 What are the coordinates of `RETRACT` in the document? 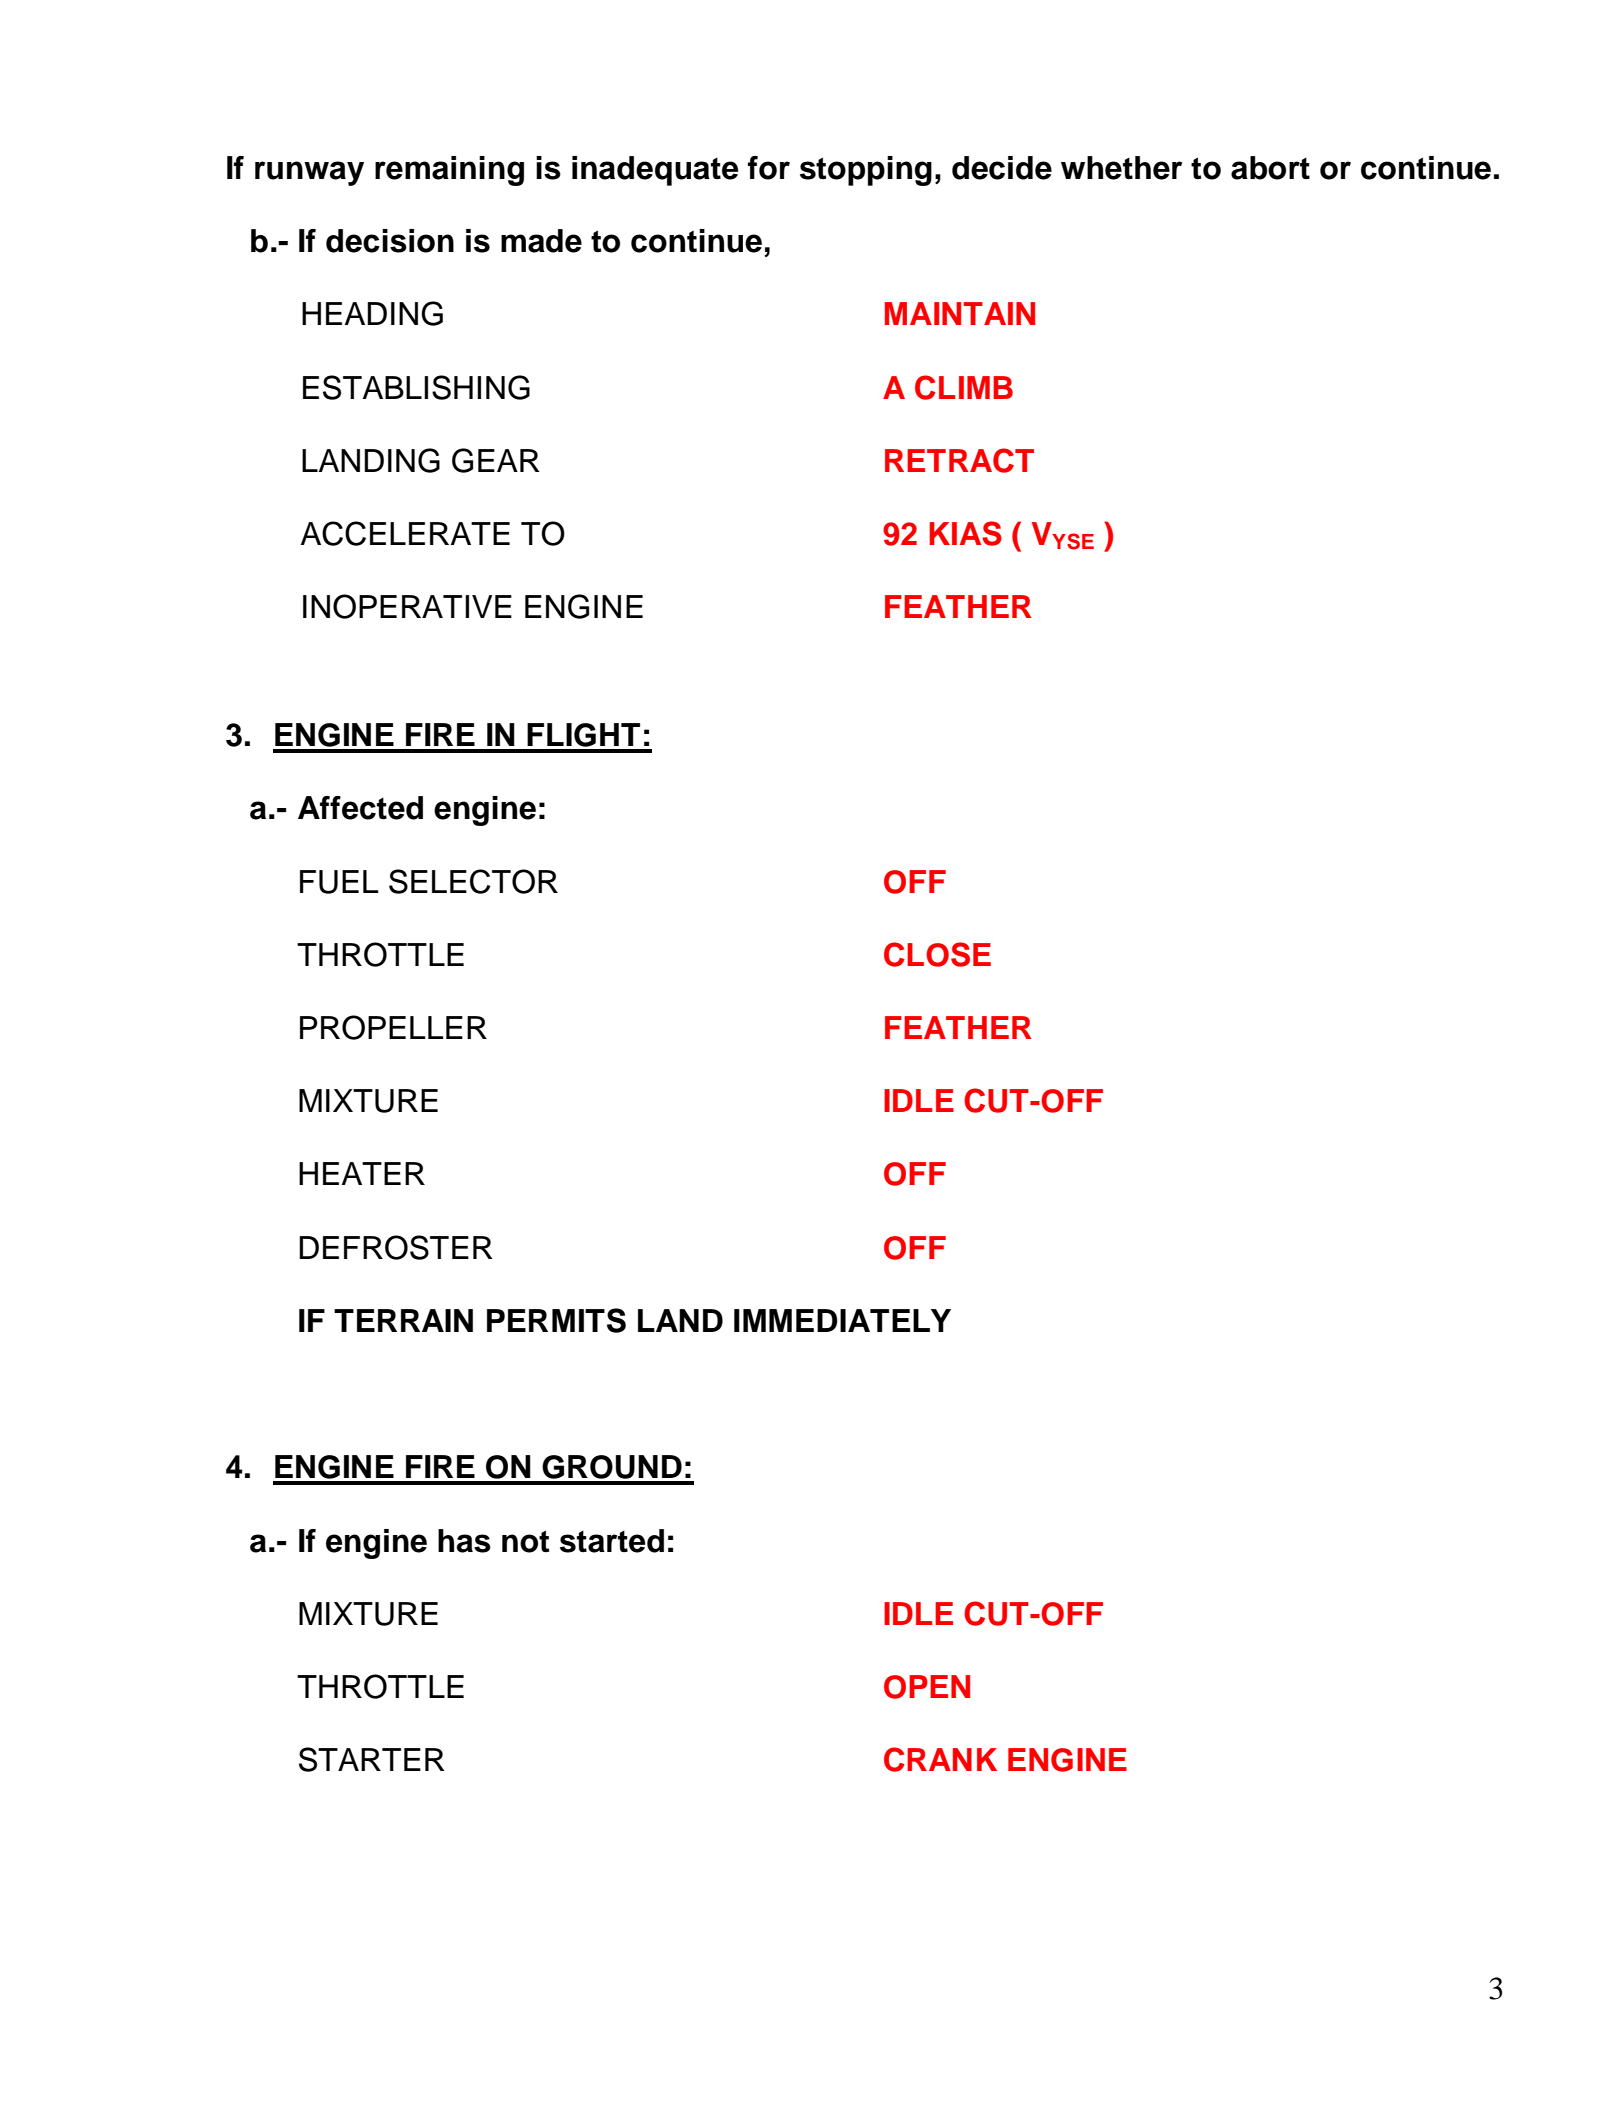 It's located at (959, 460).
